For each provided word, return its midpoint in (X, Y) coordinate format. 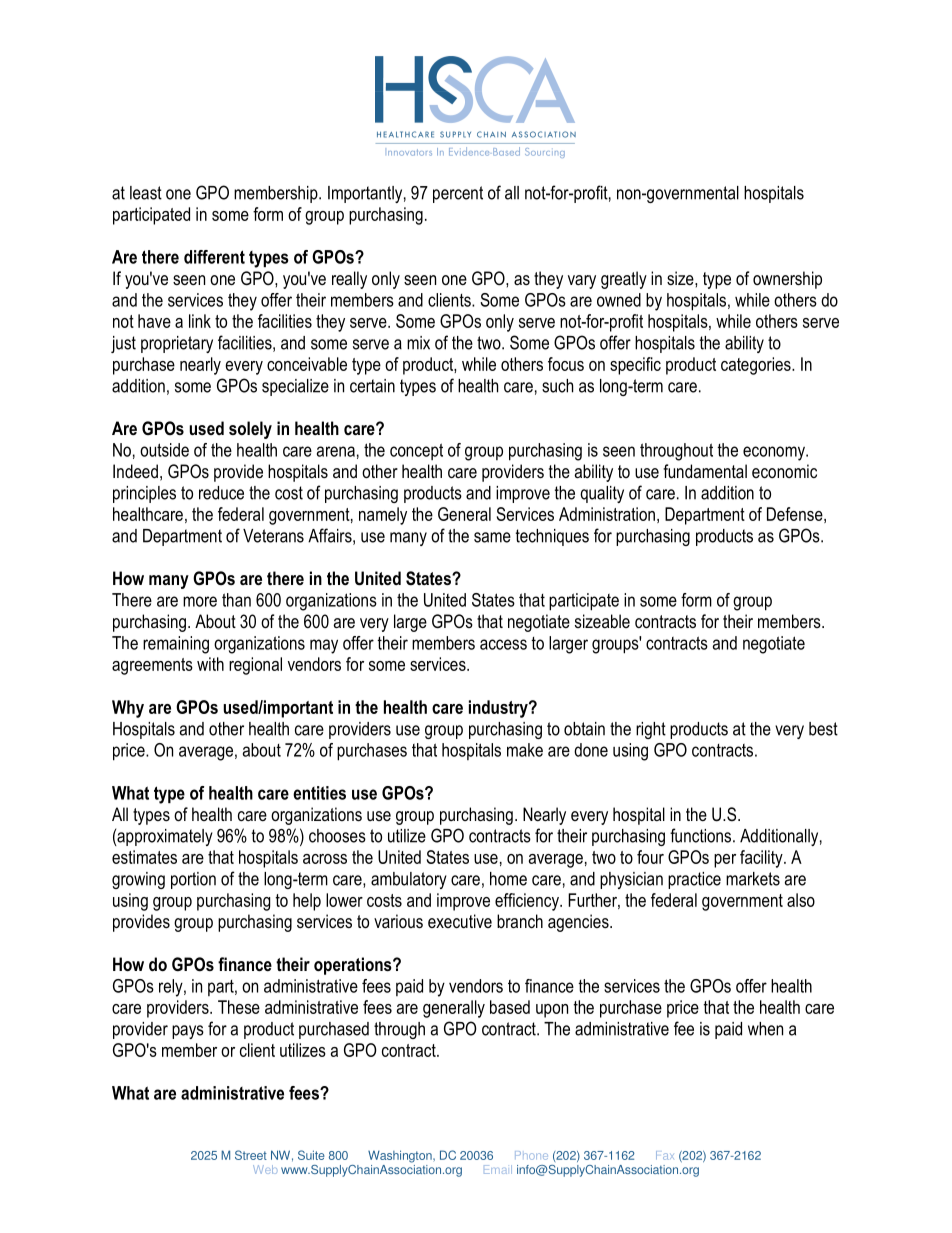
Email (498, 1169)
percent (458, 194)
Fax (665, 1155)
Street (251, 1155)
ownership (787, 280)
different (214, 257)
